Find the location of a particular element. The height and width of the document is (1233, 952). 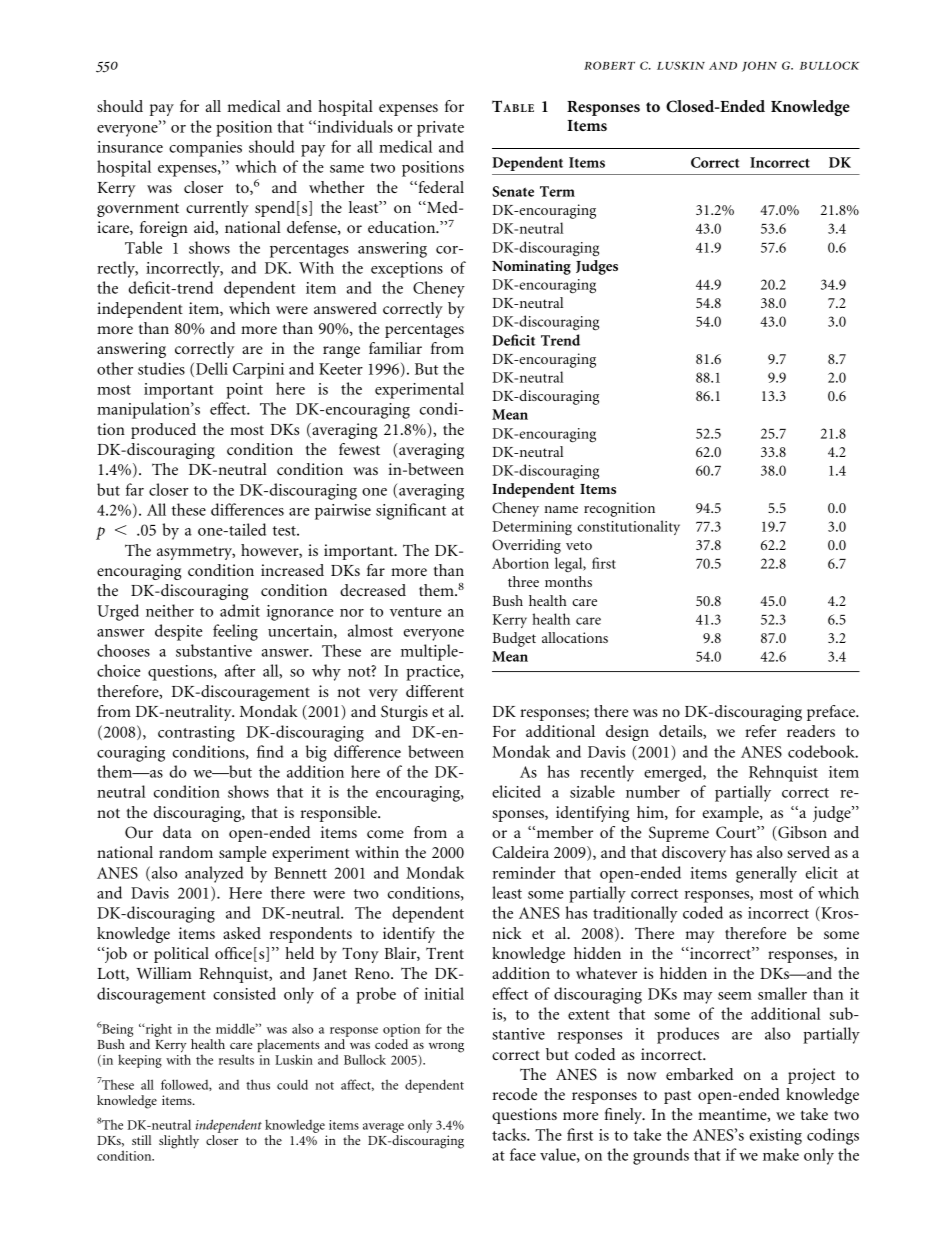

asked is located at coordinates (242, 933).
